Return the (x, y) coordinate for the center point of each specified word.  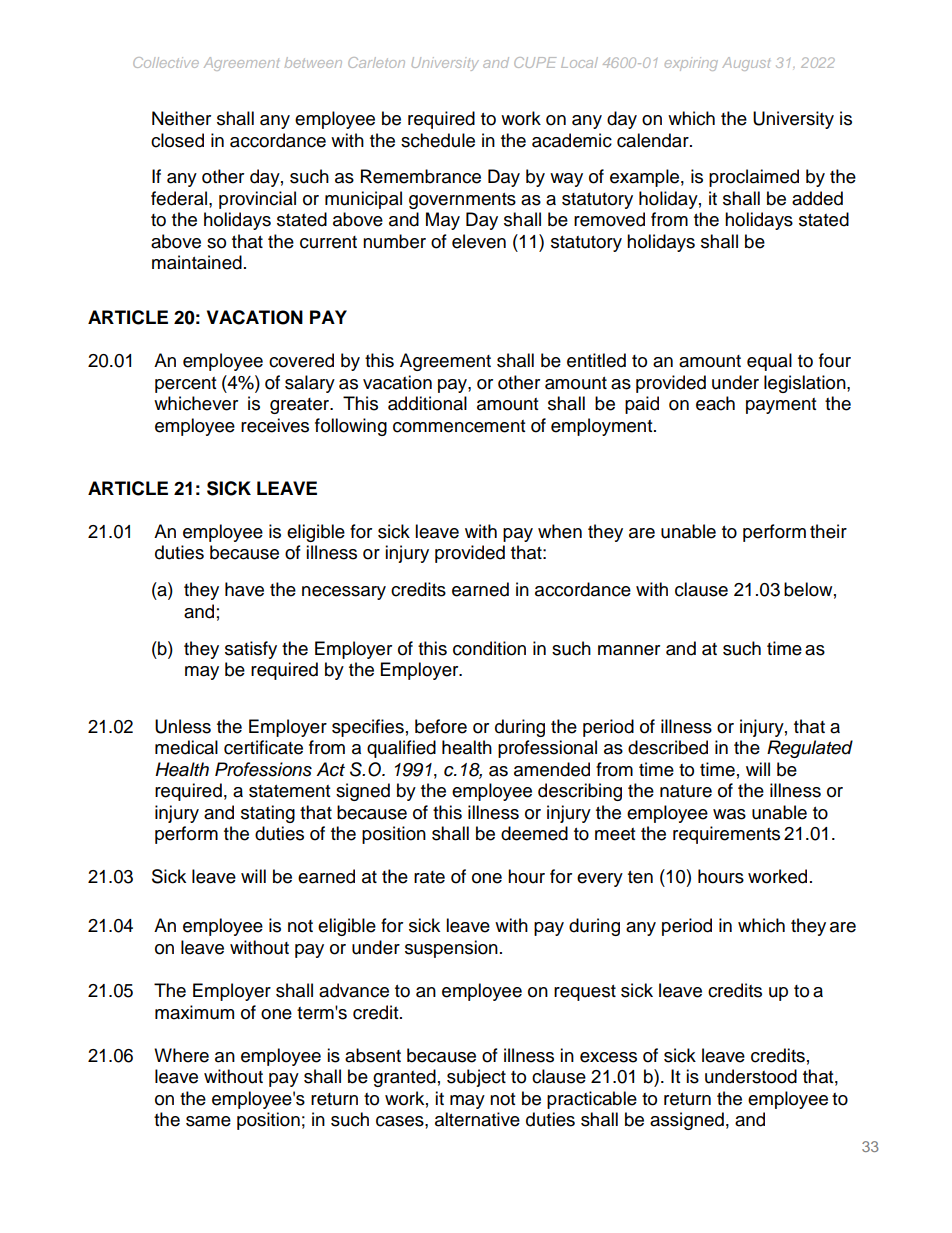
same (208, 1121)
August (746, 64)
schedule (438, 140)
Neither (181, 118)
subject (476, 1078)
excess (608, 1057)
